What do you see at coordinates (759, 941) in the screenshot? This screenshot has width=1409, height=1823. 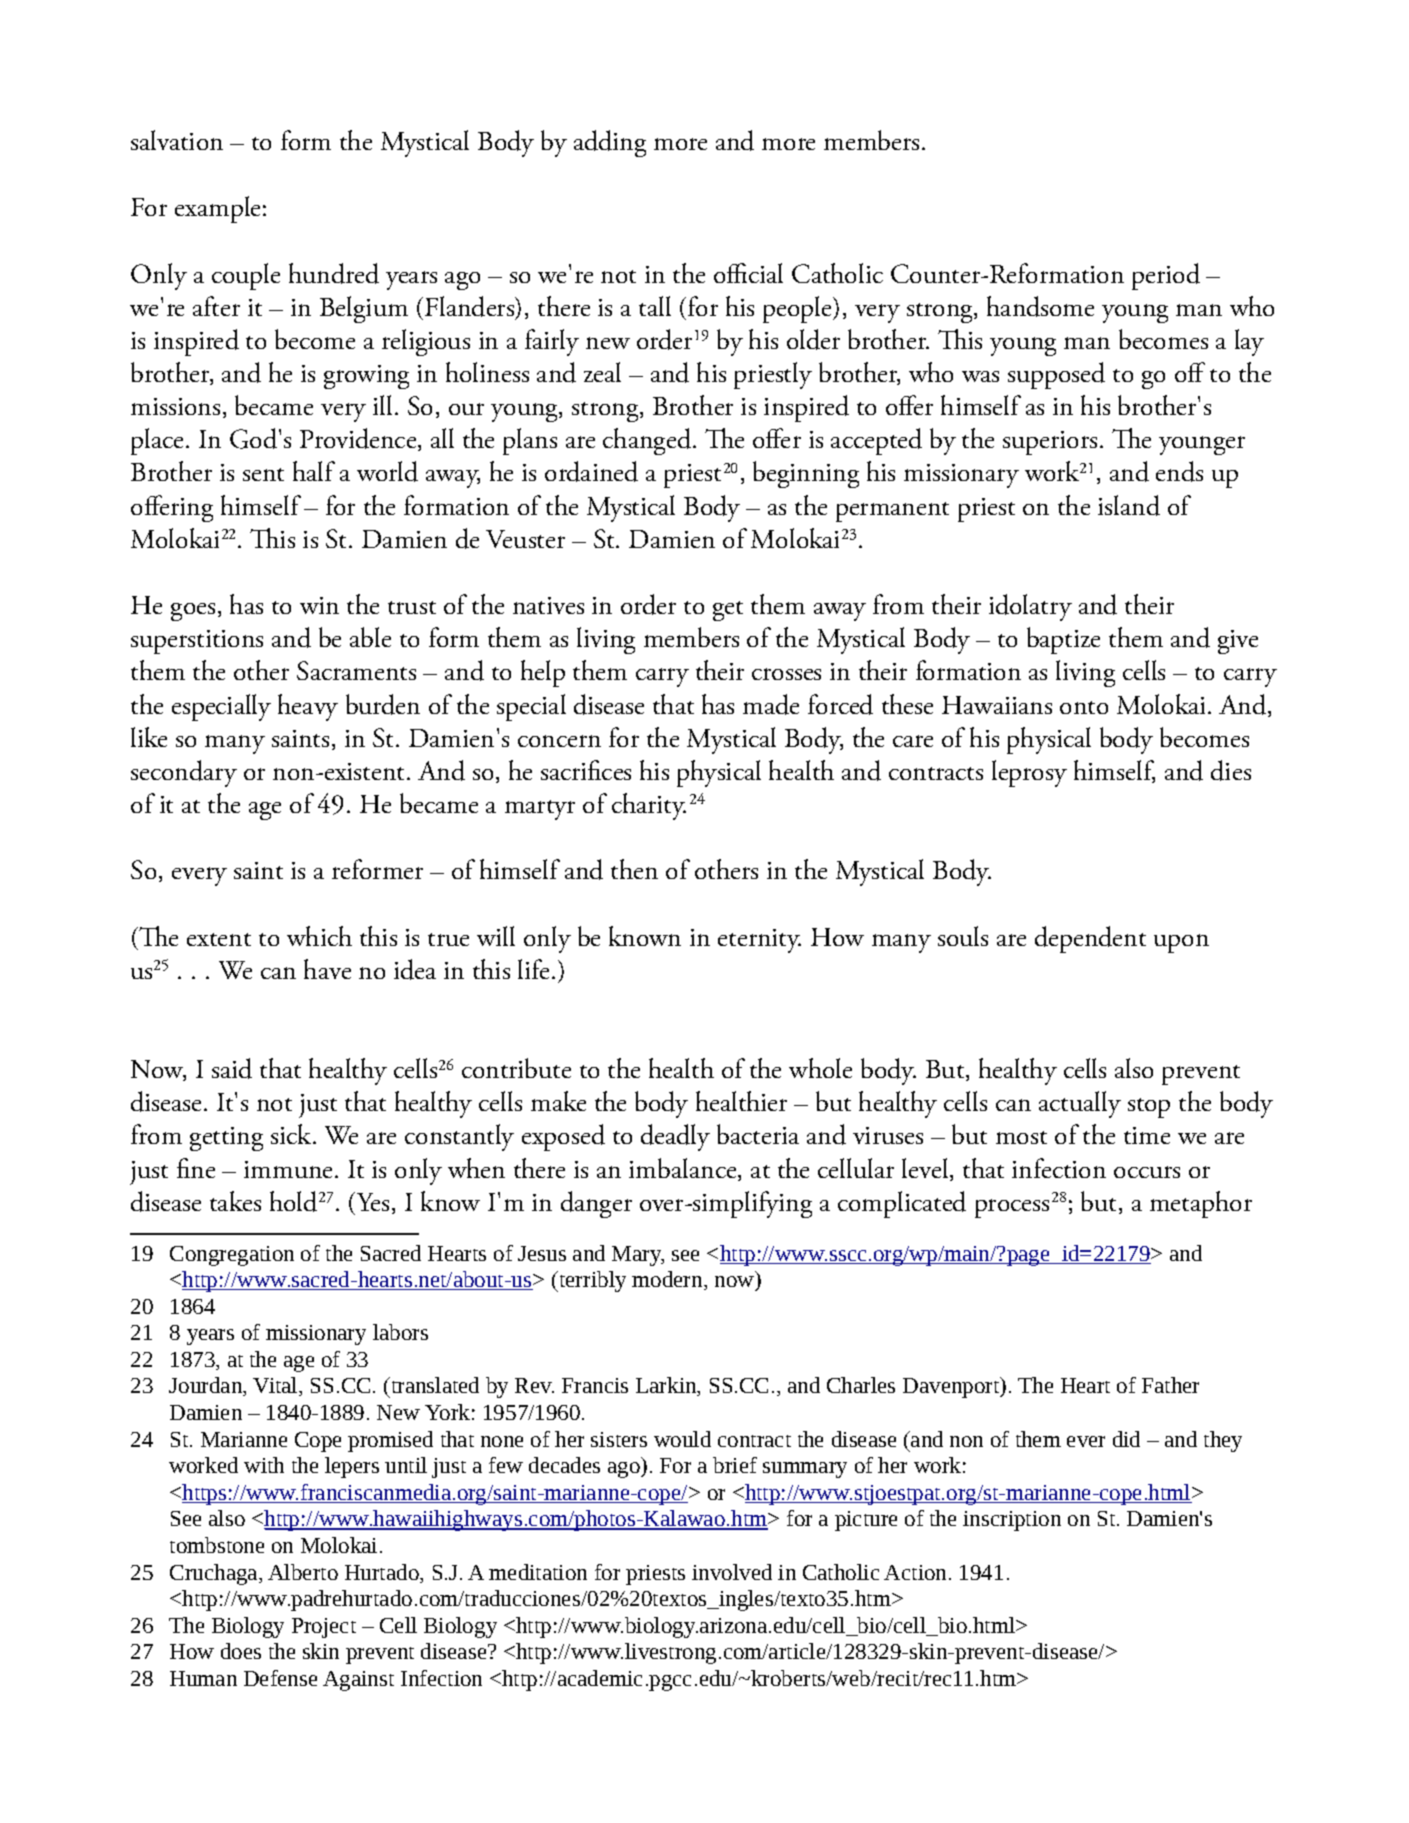 I see `eternity` at bounding box center [759, 941].
